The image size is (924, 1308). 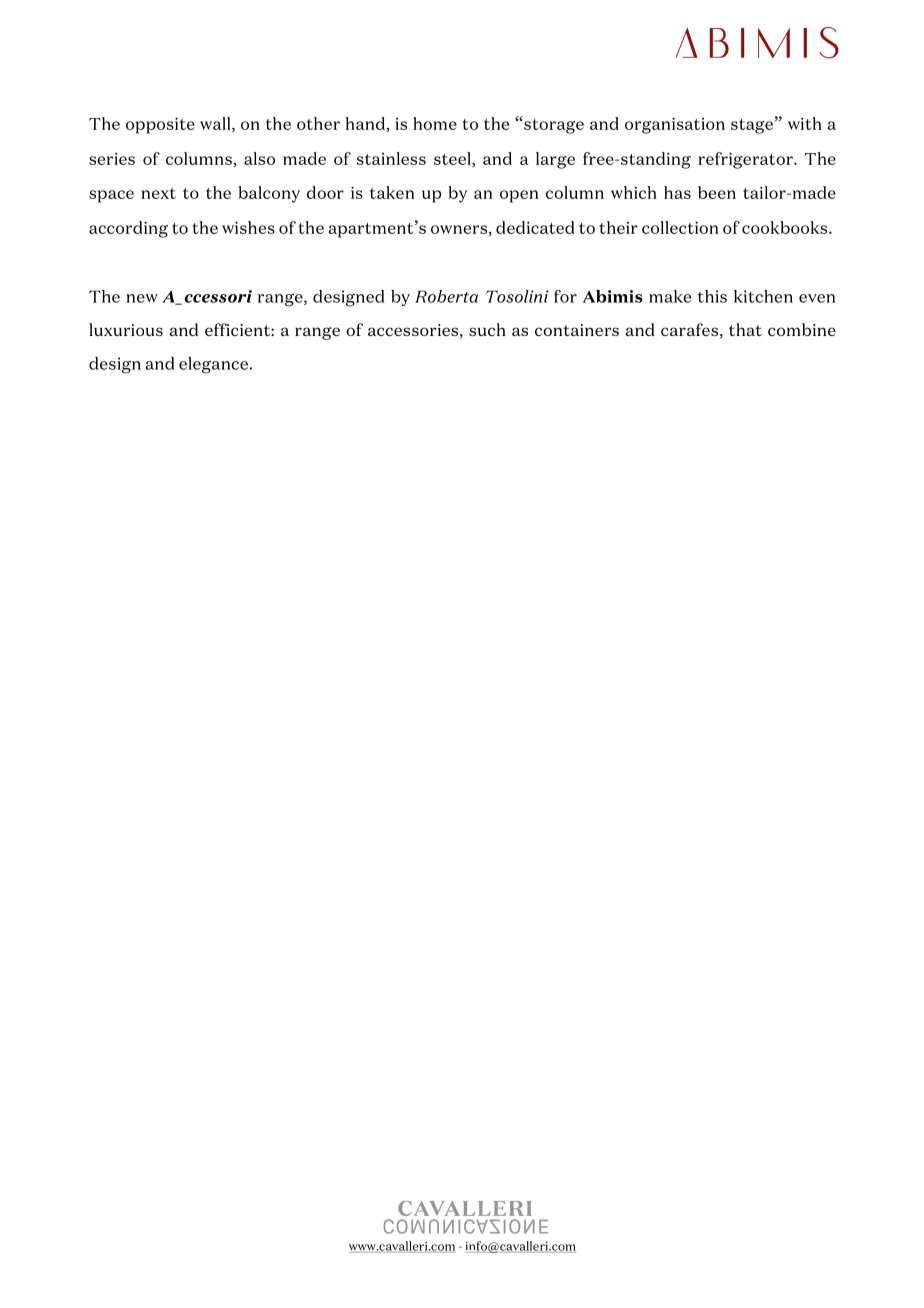 What do you see at coordinates (160, 125) in the screenshot?
I see `opposite` at bounding box center [160, 125].
